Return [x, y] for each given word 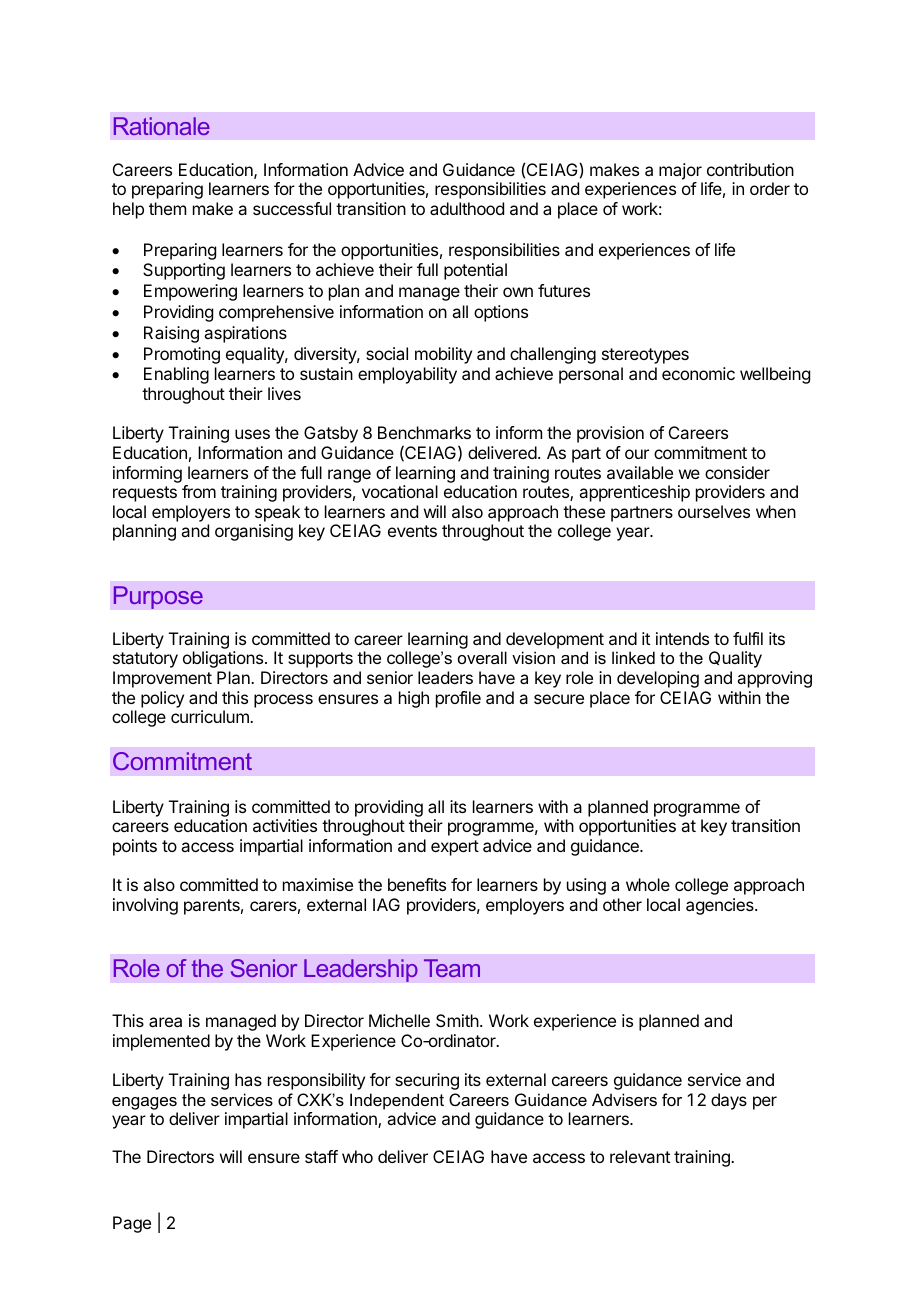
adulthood [467, 208]
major [680, 171]
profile [458, 699]
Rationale [162, 126]
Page [132, 1224]
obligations [224, 659]
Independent [397, 1101]
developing [658, 679]
